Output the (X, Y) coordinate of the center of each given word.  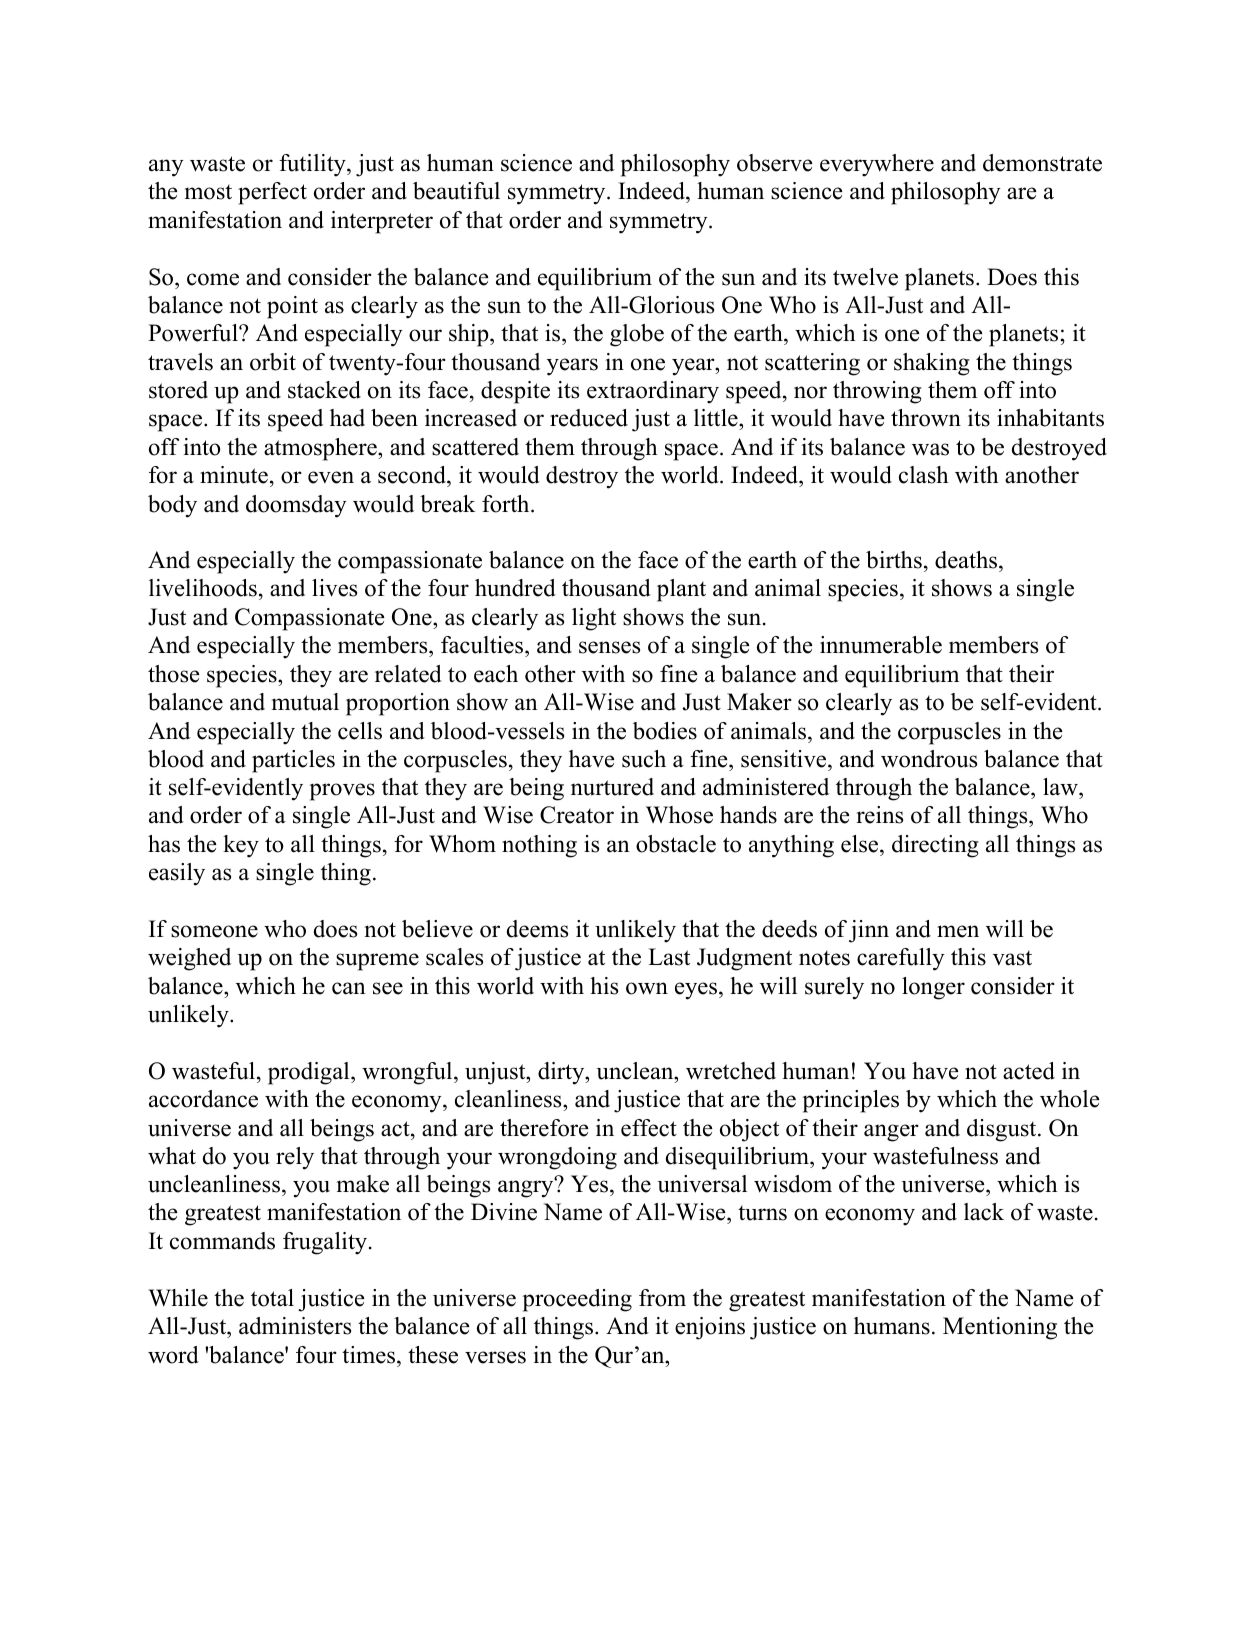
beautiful (456, 191)
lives (334, 588)
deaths (967, 561)
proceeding (577, 1300)
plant (681, 590)
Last (669, 957)
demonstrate (1042, 163)
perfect (272, 193)
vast (1012, 958)
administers (295, 1326)
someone (214, 931)
